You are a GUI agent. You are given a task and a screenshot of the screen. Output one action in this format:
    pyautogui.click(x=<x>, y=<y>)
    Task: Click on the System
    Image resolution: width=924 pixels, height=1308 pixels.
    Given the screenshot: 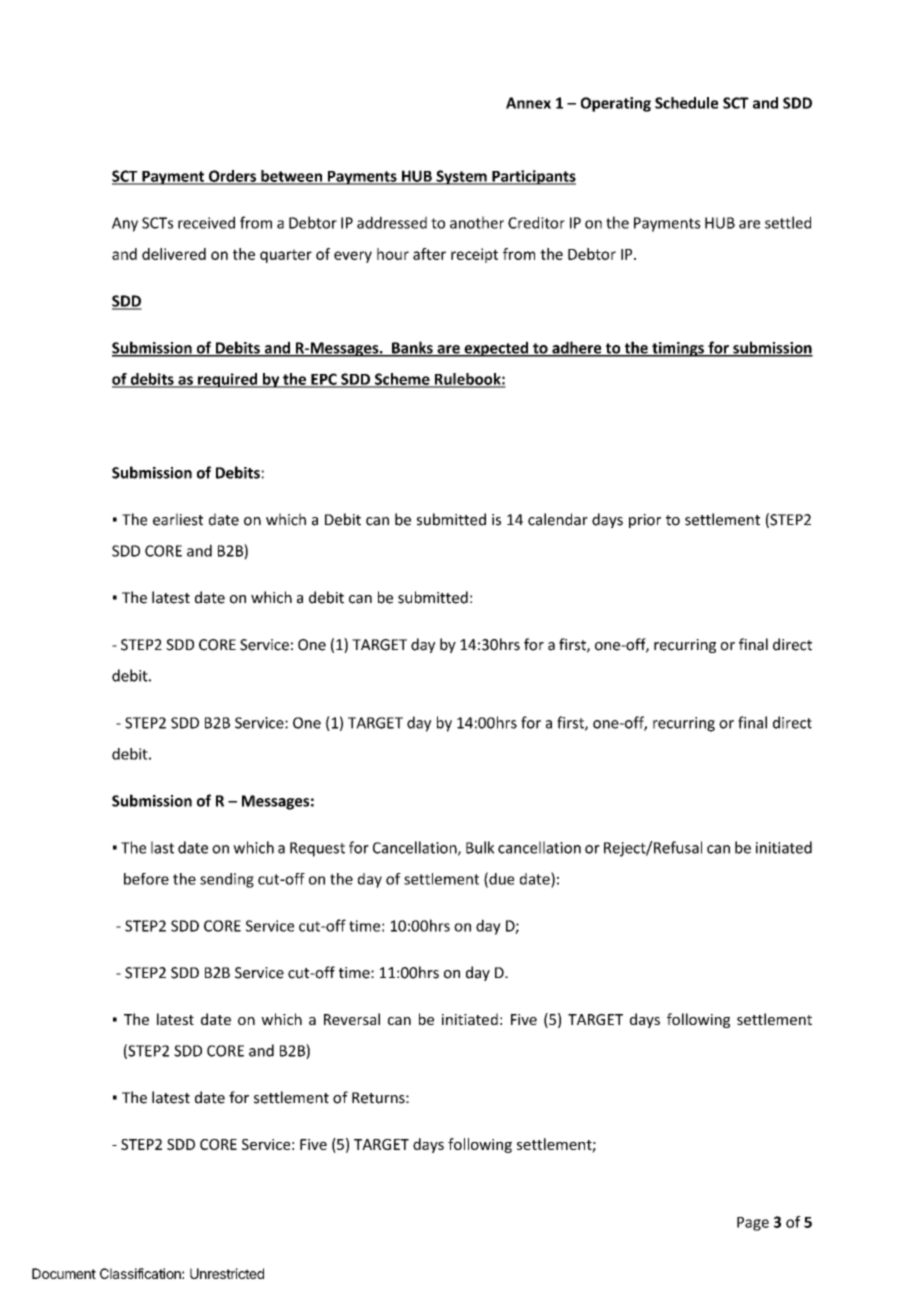 What is the action you would take?
    pyautogui.click(x=461, y=177)
